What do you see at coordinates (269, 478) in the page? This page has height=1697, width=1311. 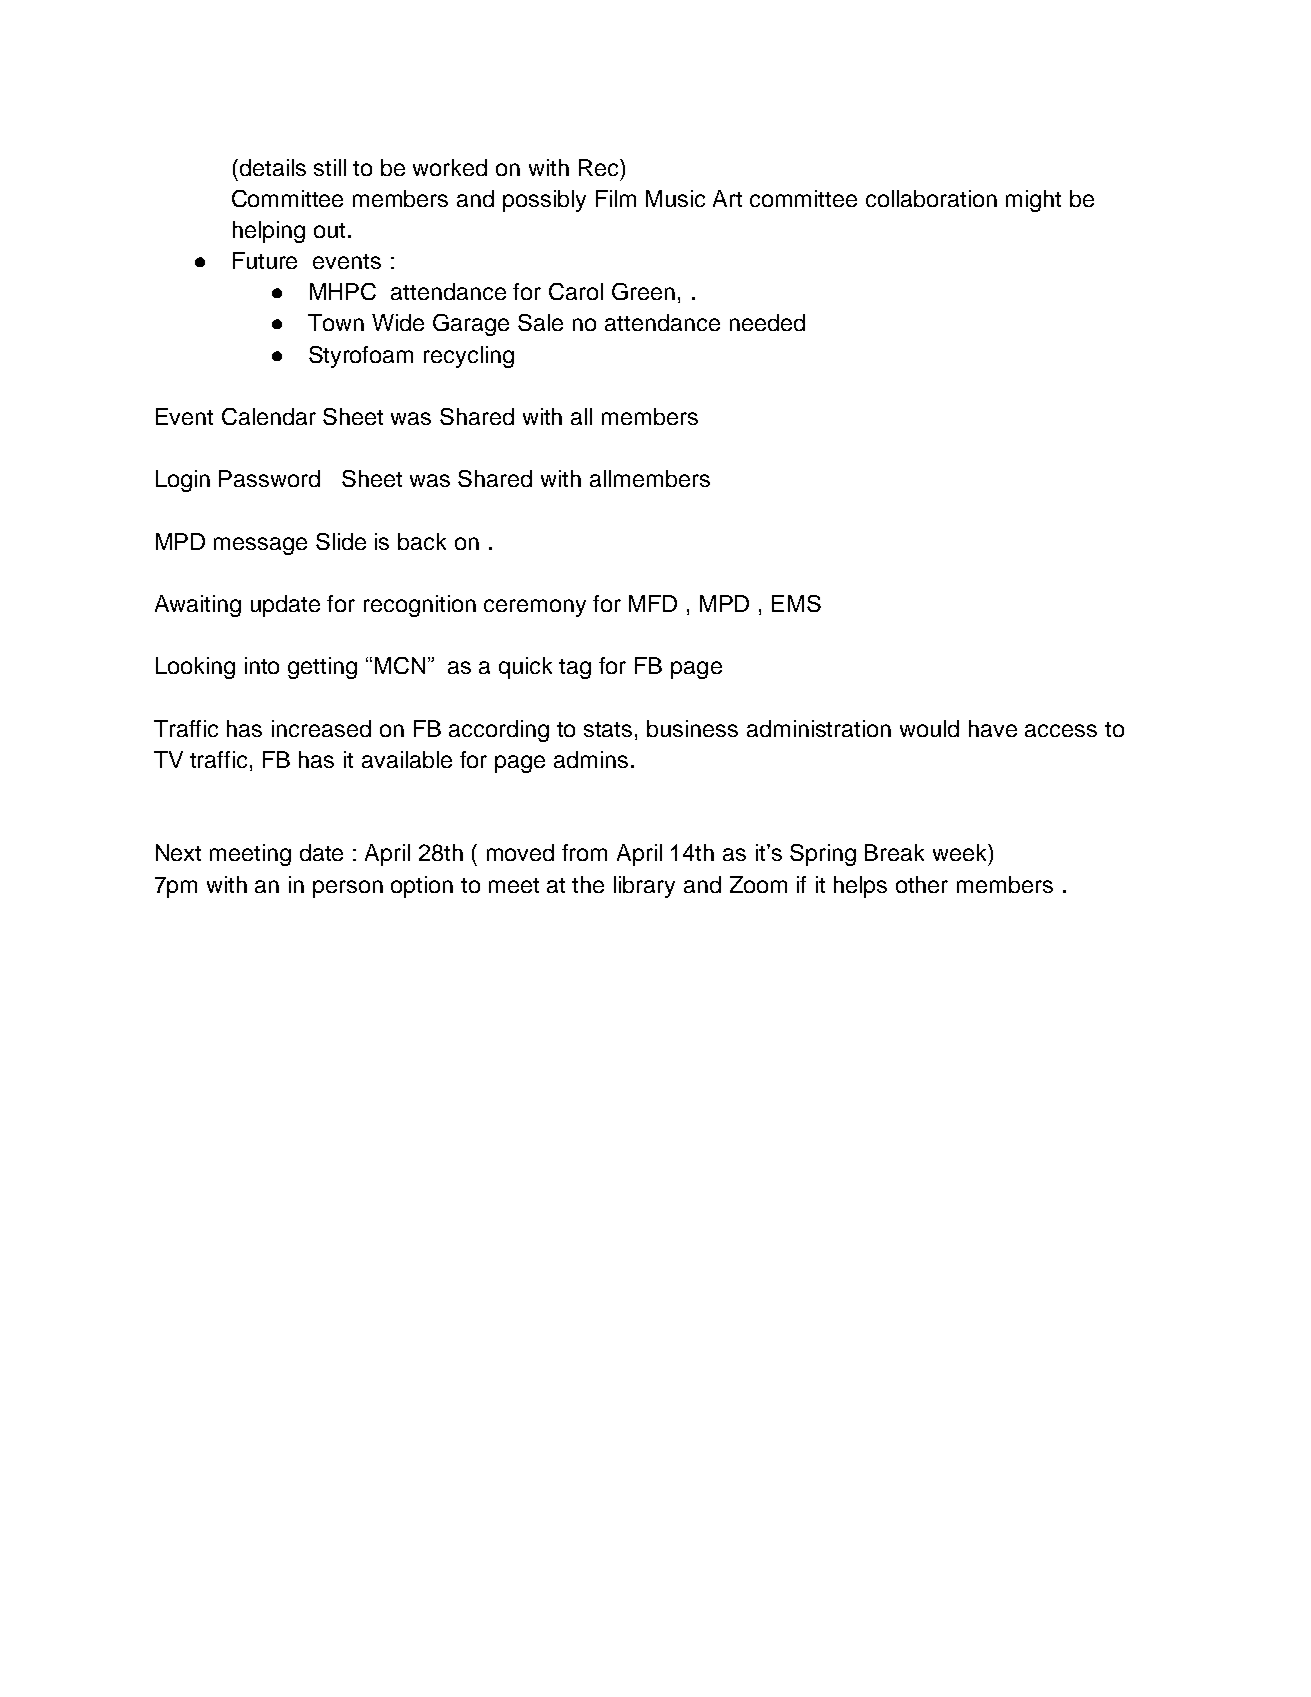 I see `Password` at bounding box center [269, 478].
